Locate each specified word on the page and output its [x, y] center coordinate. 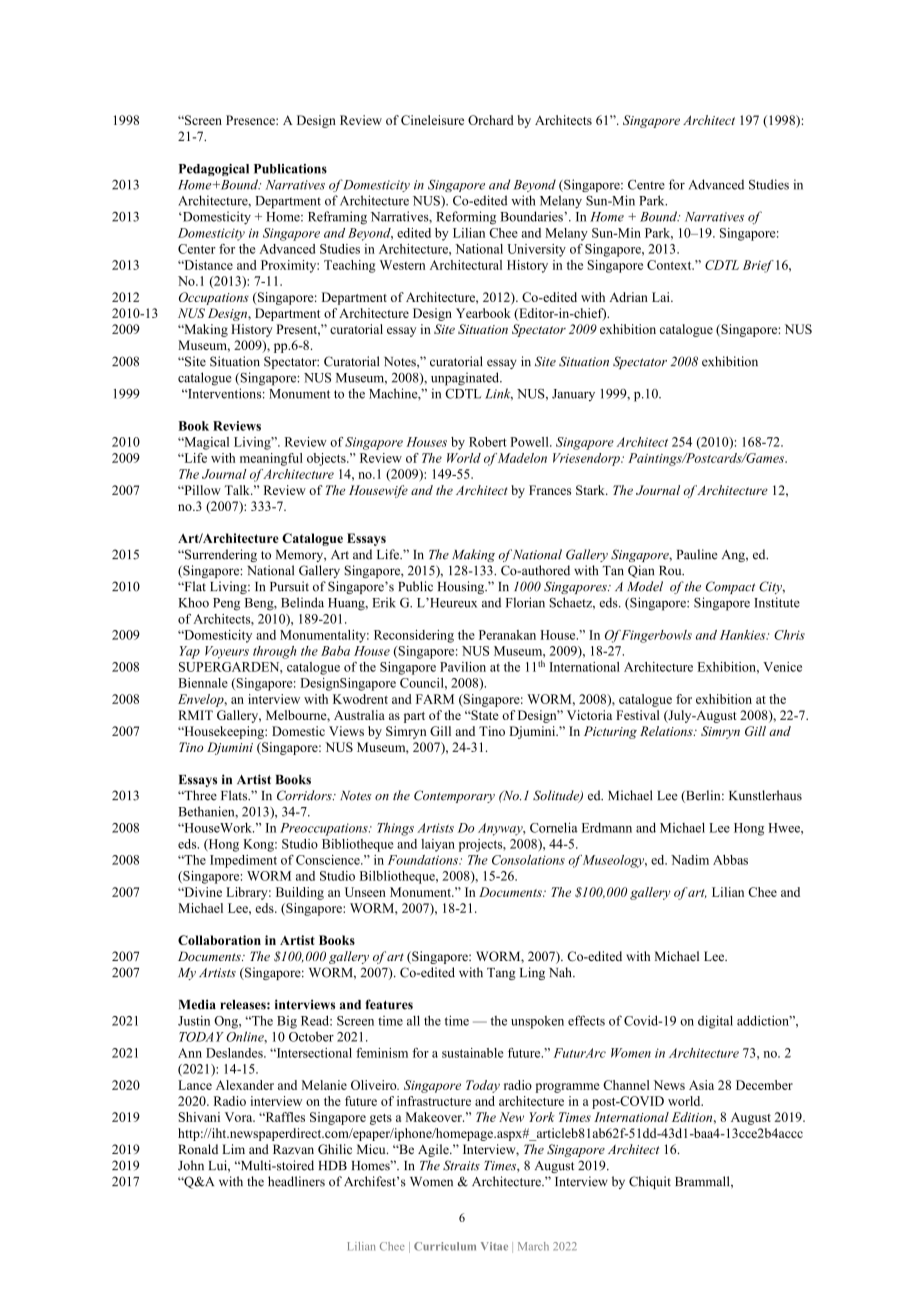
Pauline [697, 554]
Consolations [528, 860]
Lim [233, 1149]
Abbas [730, 860]
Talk [238, 490]
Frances [550, 490]
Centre [646, 184]
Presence [251, 120]
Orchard [491, 120]
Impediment [243, 861]
